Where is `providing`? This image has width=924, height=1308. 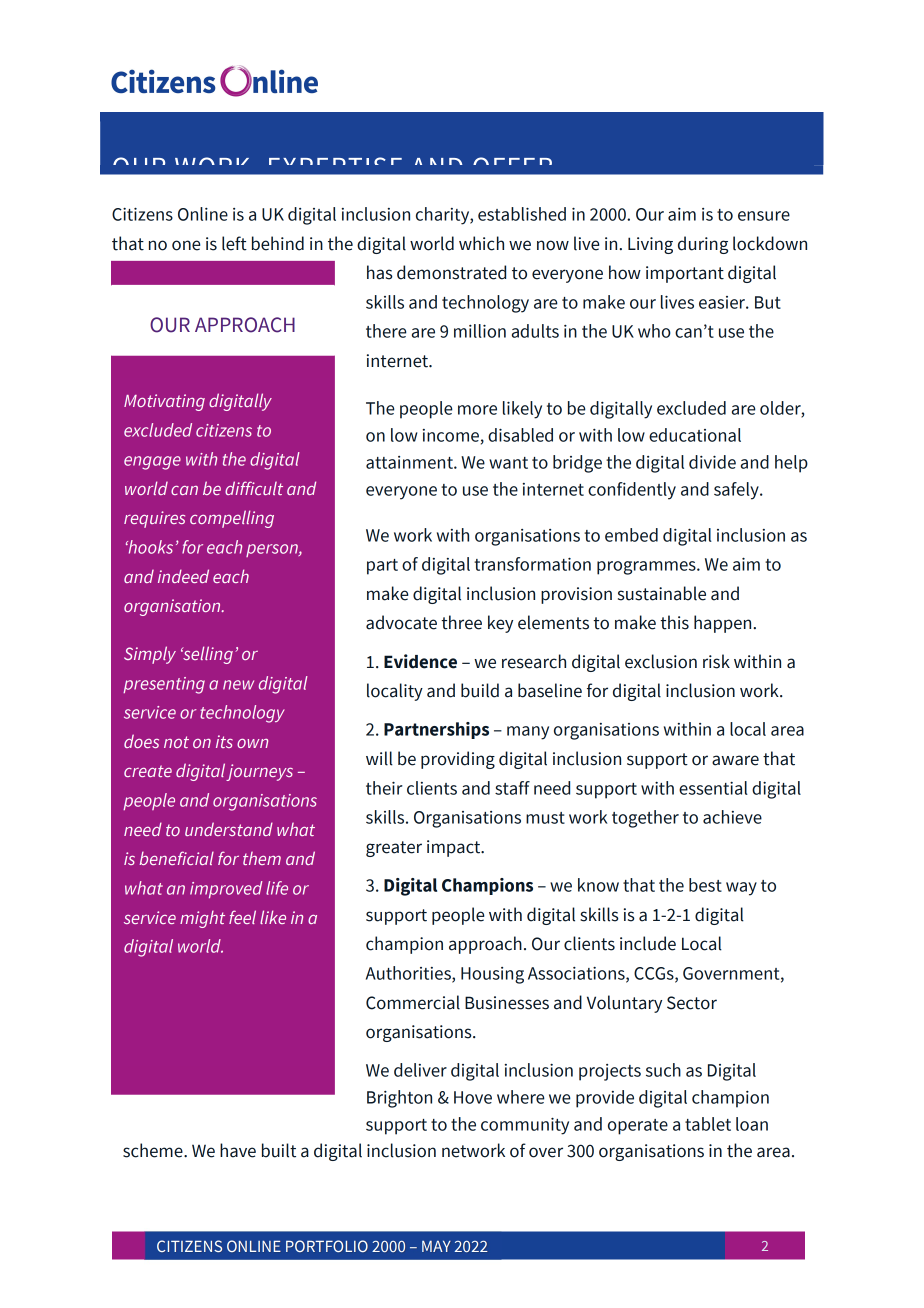 providing is located at coordinates (458, 760).
